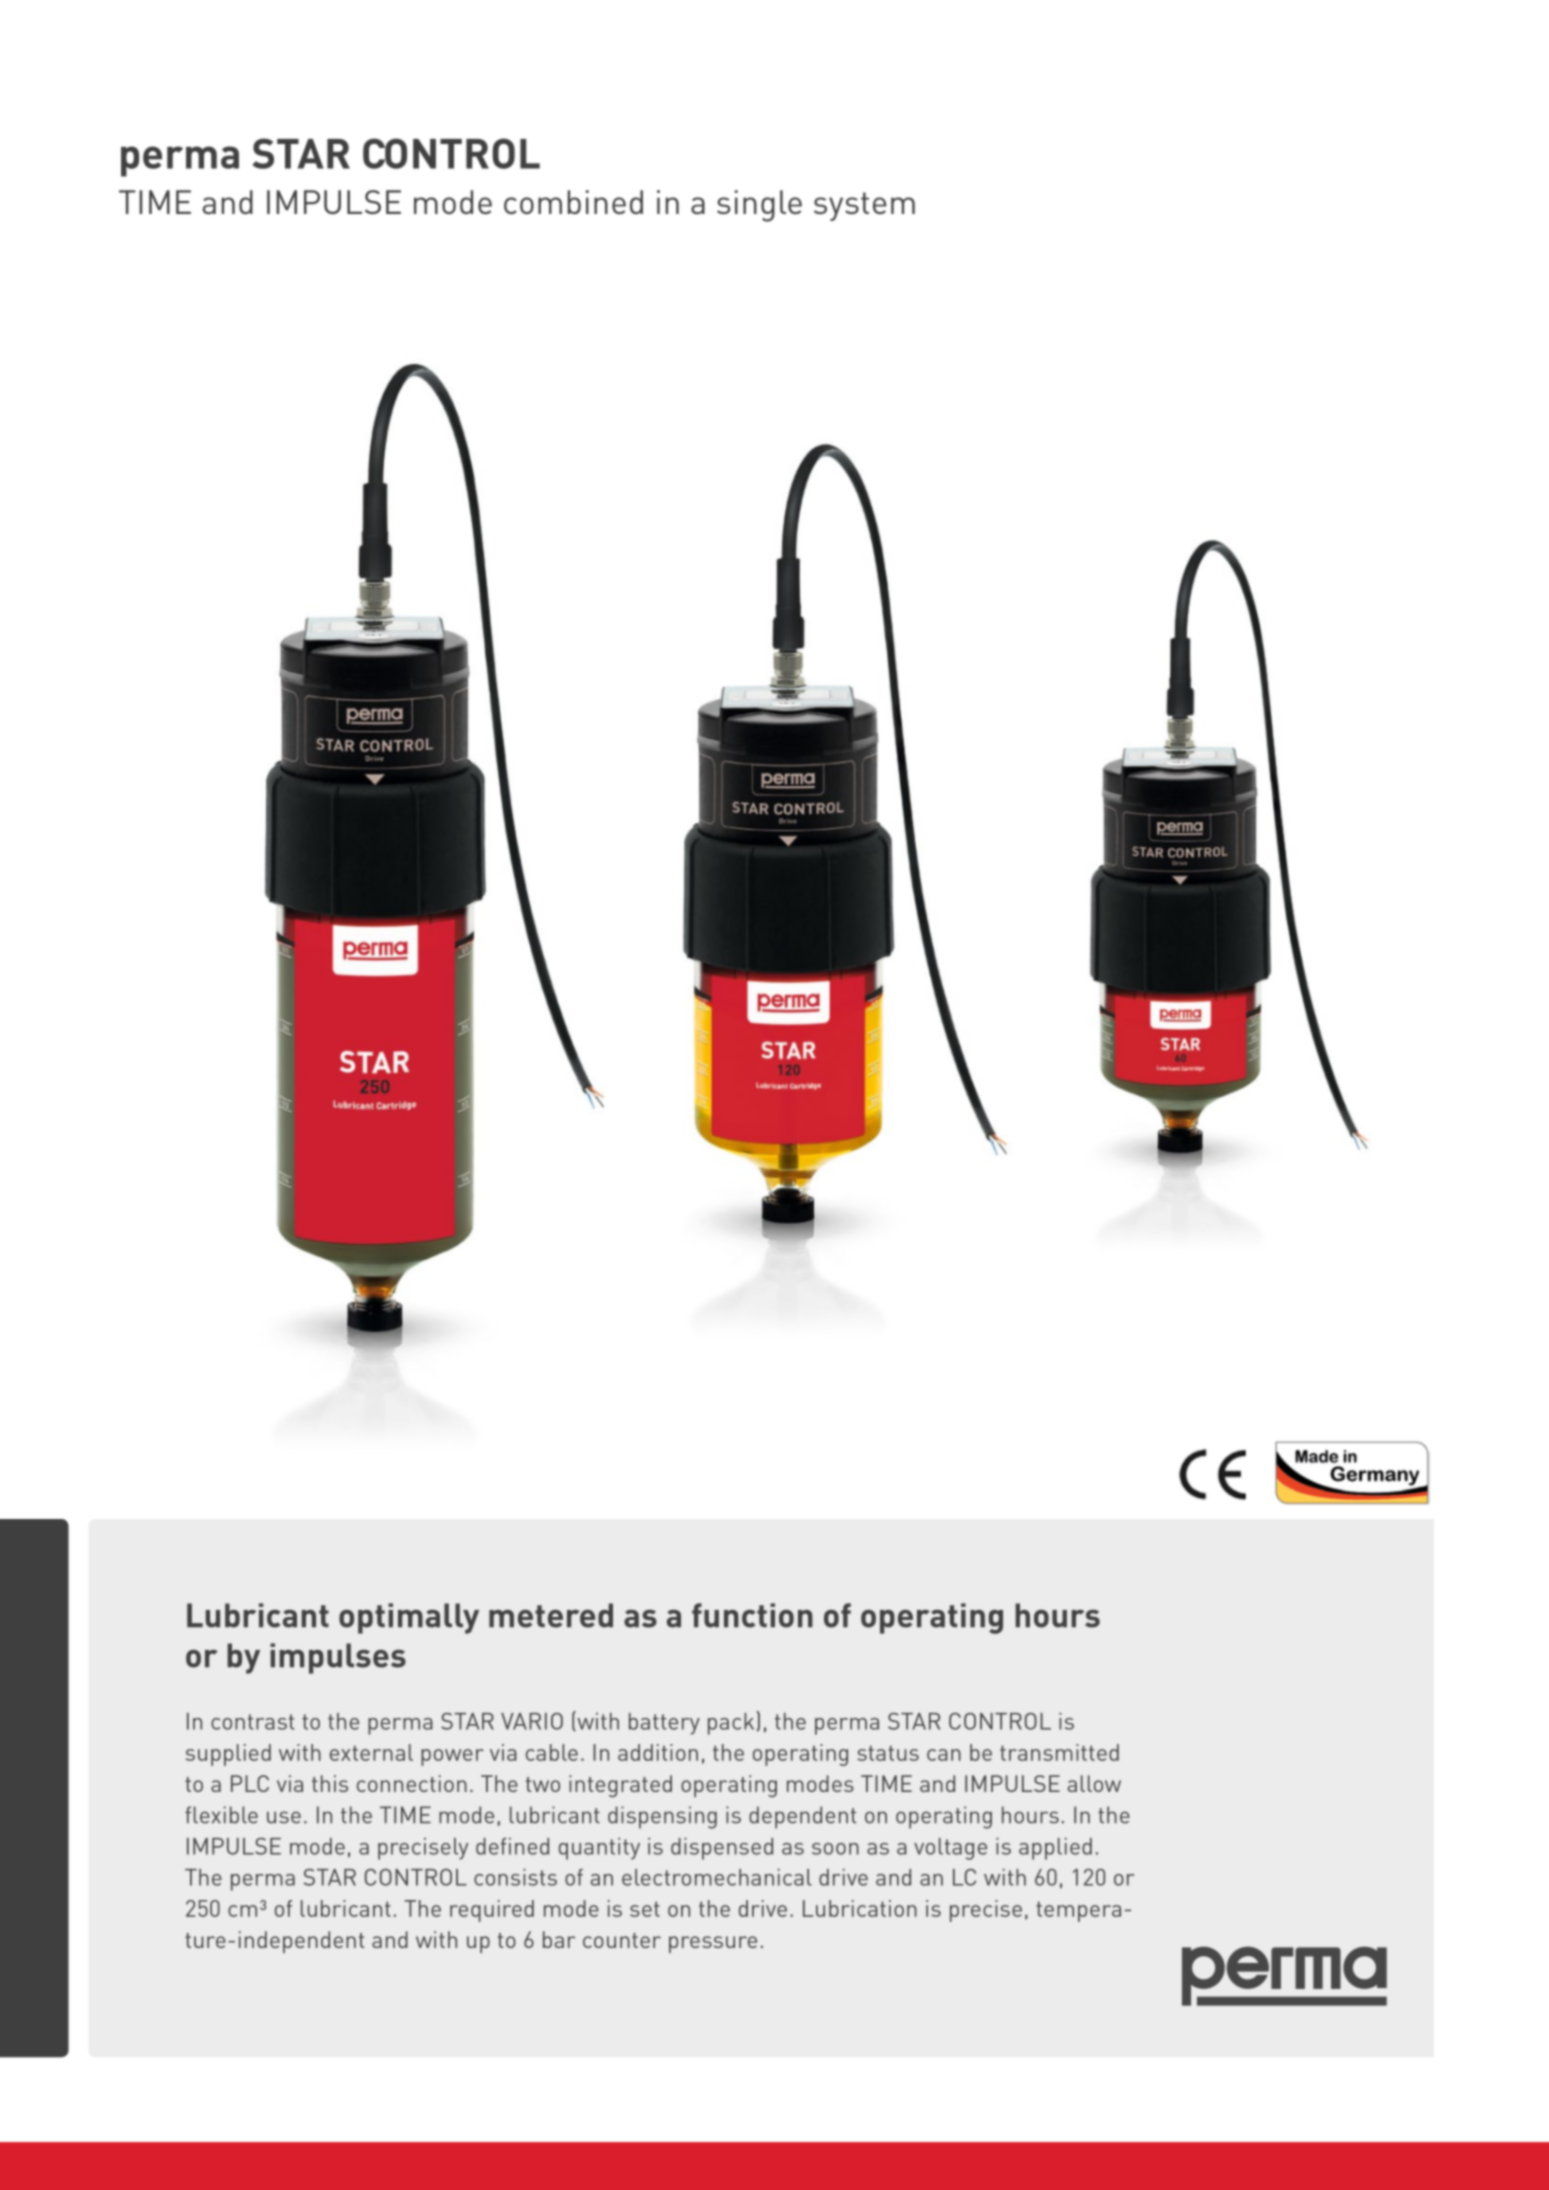  I want to click on system, so click(864, 206).
